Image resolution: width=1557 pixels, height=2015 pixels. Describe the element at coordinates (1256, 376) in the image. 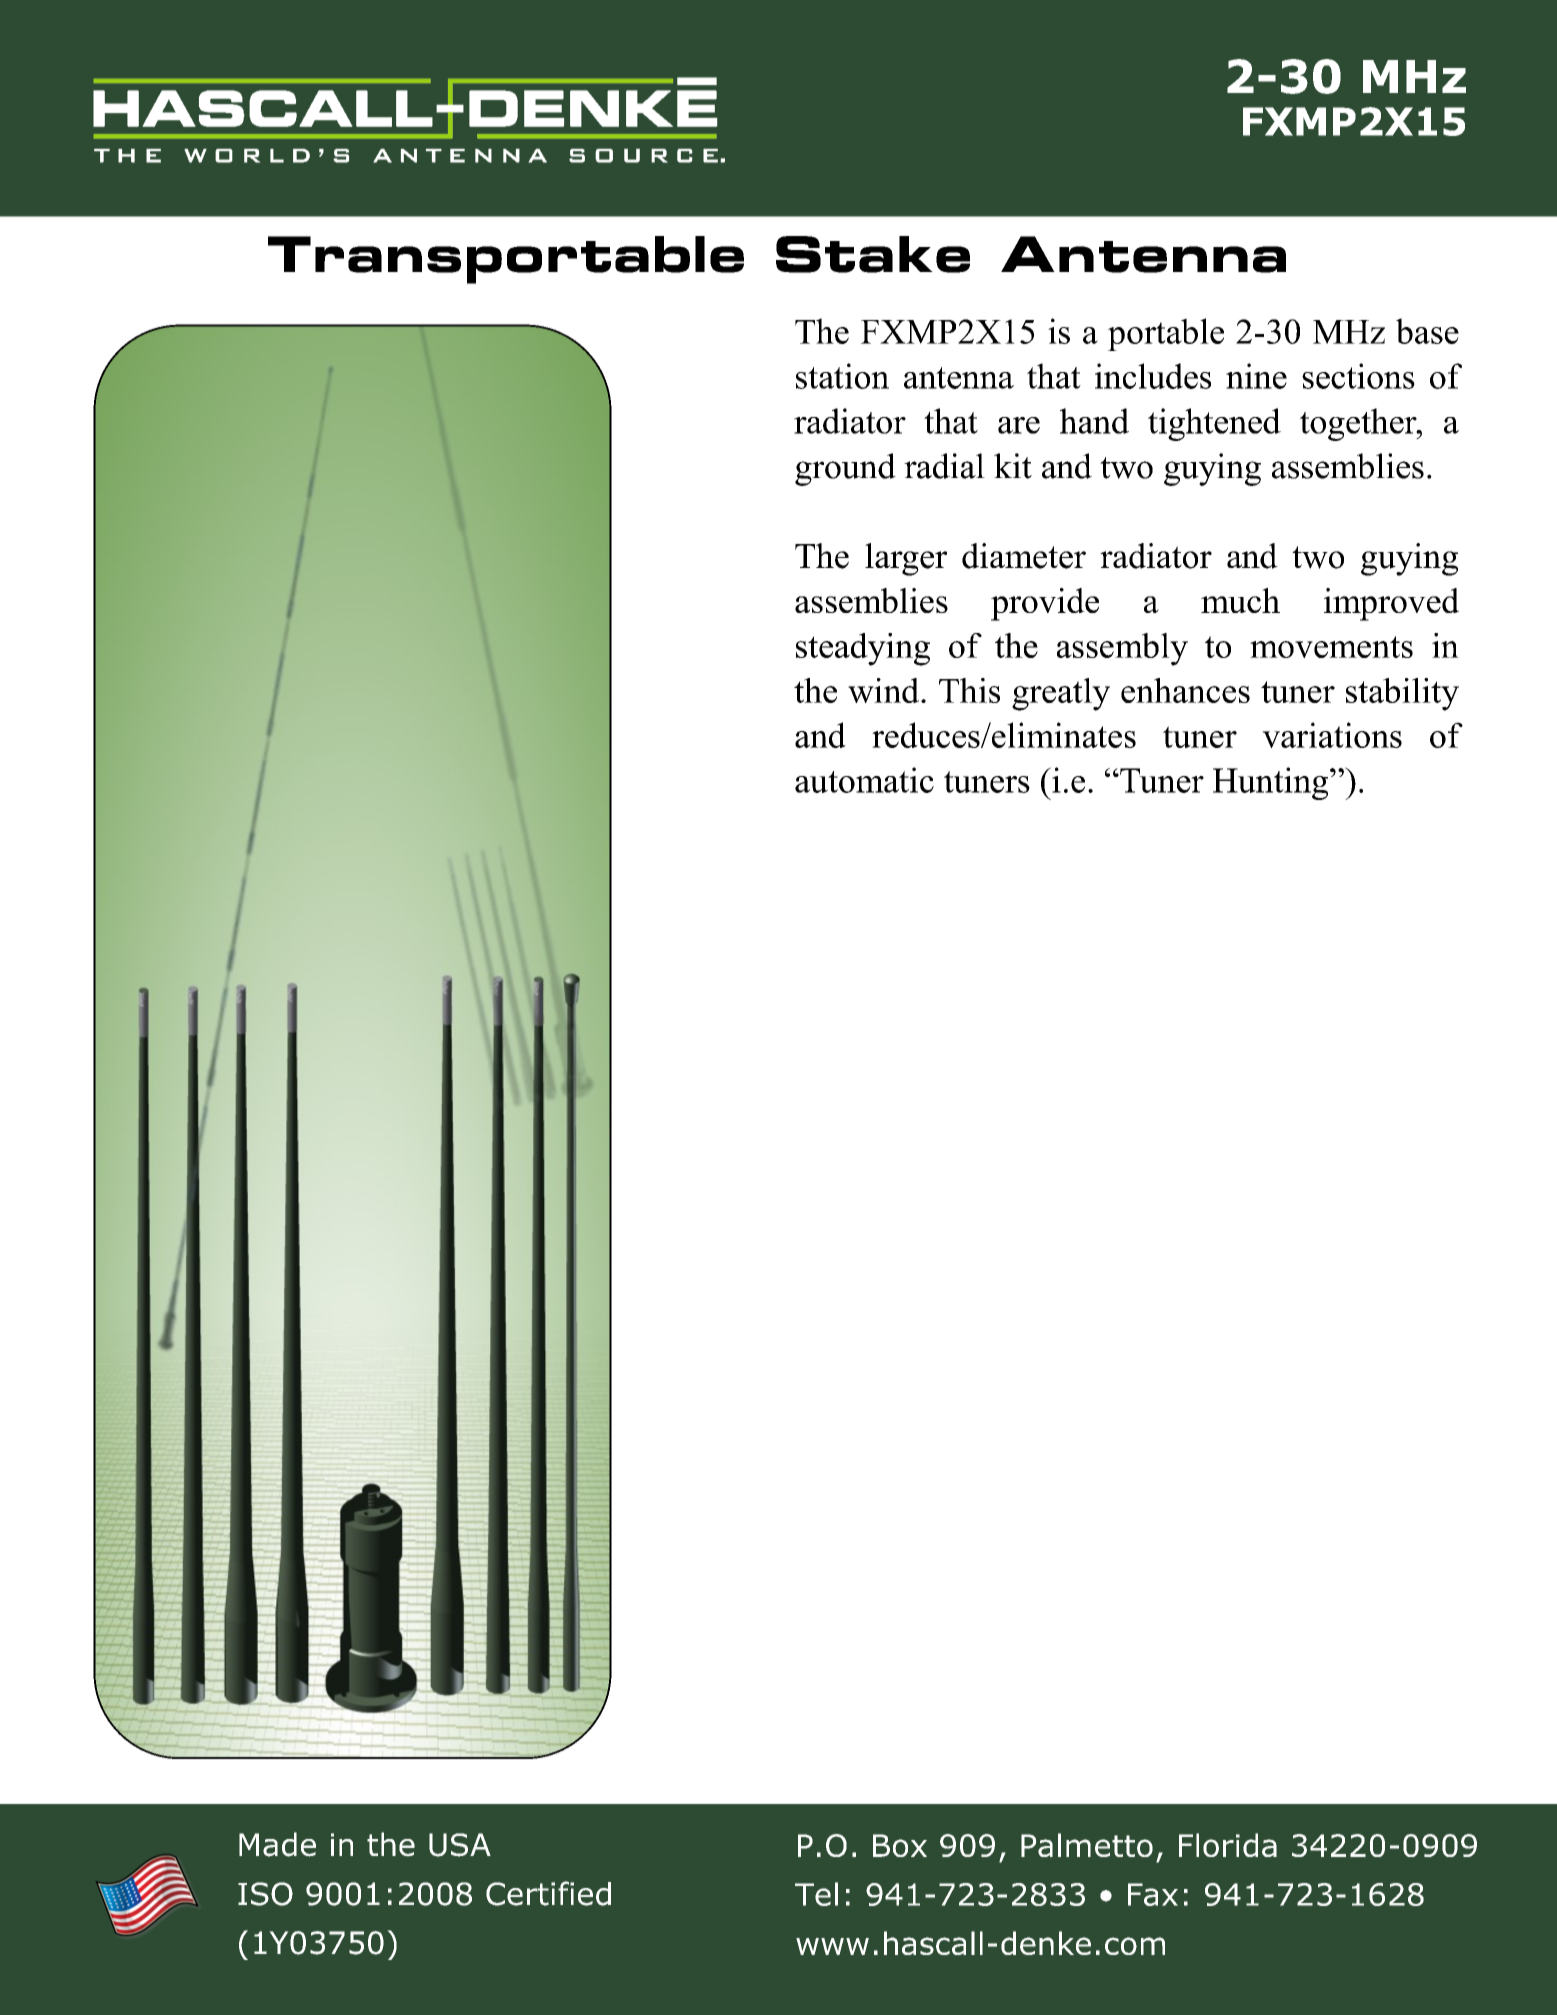

I see `nine` at that location.
